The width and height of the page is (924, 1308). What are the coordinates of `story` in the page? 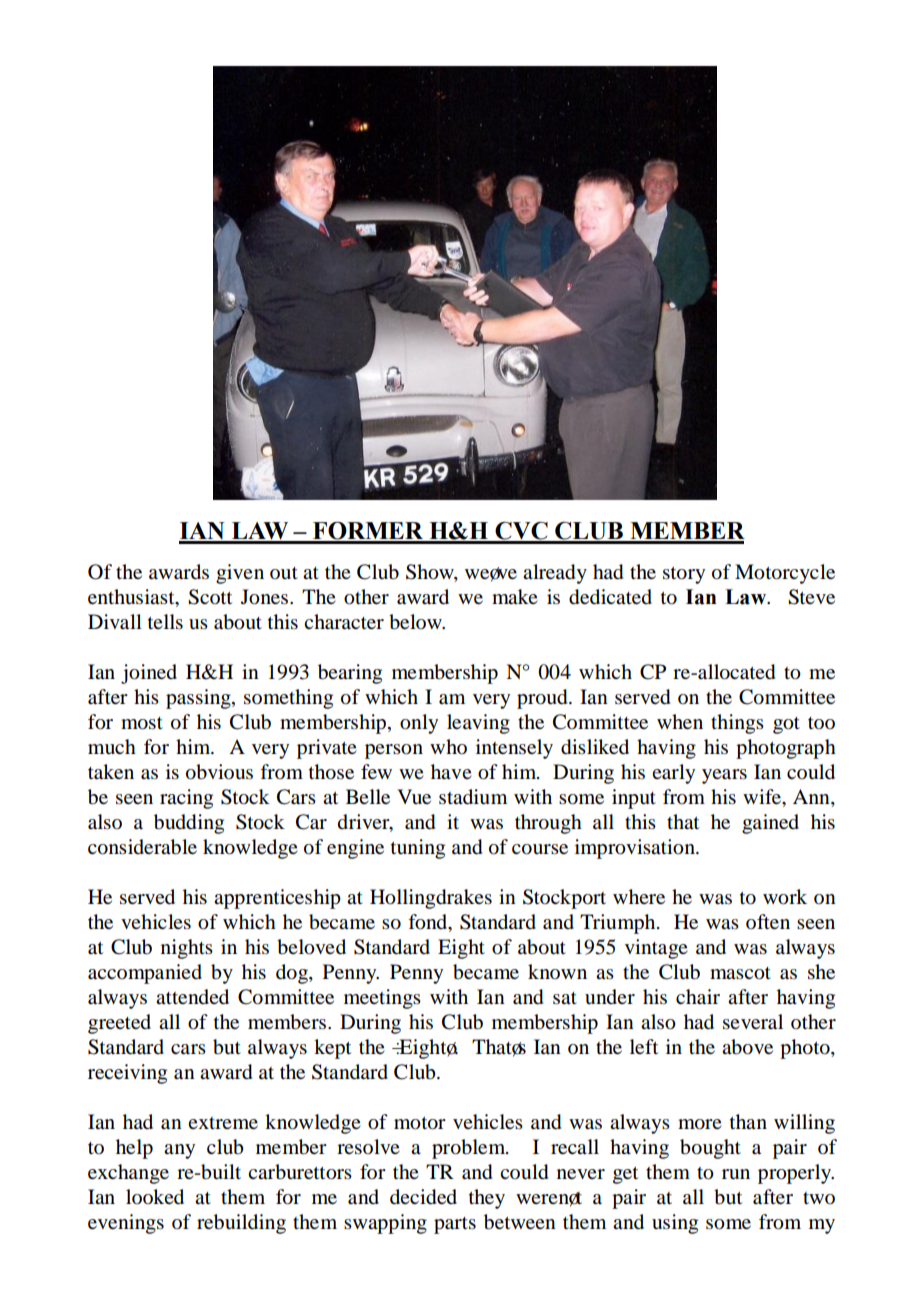 It's located at (684, 575).
